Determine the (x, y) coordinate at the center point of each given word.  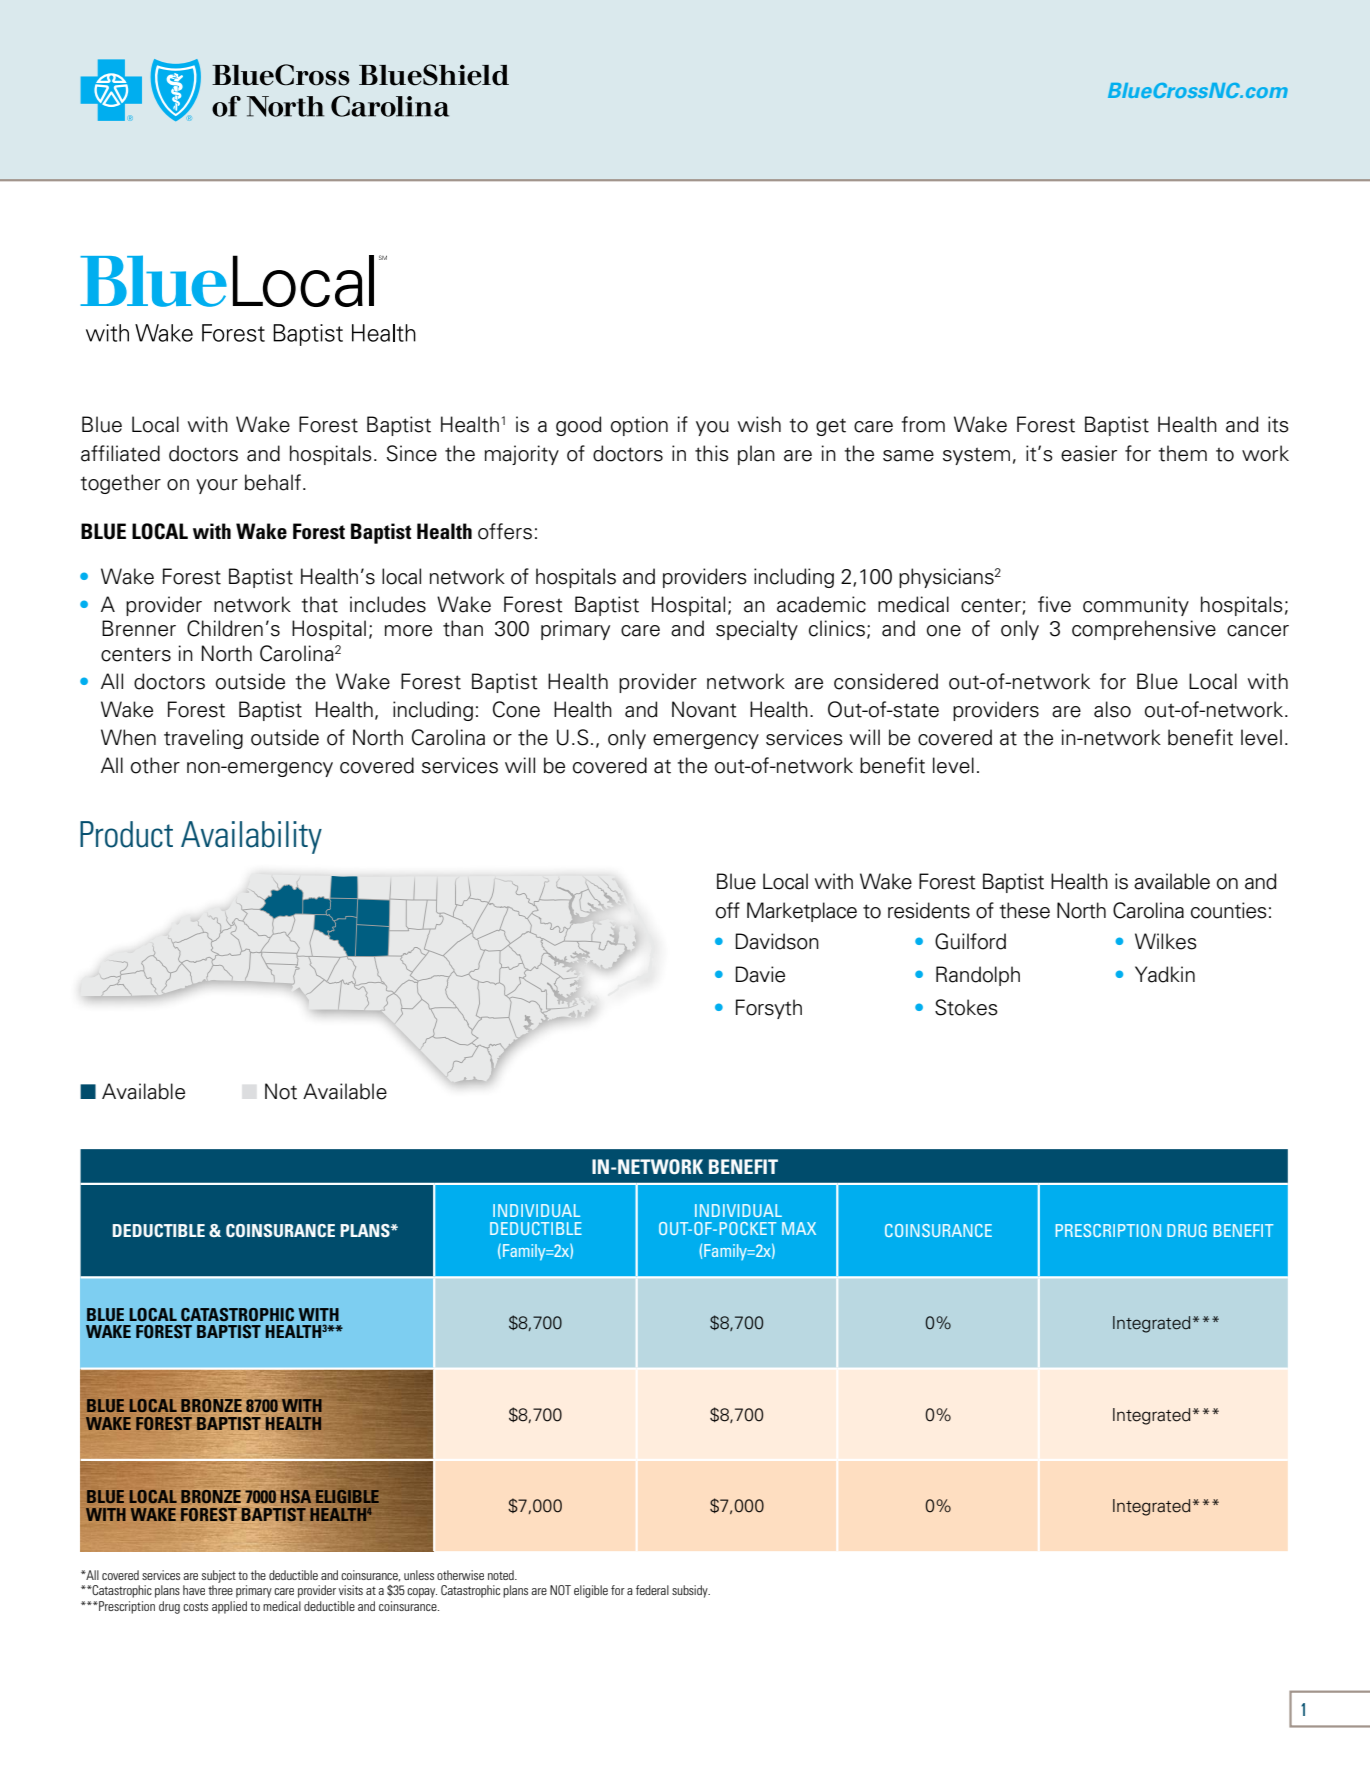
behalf (273, 482)
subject (219, 1576)
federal (652, 1590)
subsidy (691, 1591)
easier (1089, 453)
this (712, 453)
